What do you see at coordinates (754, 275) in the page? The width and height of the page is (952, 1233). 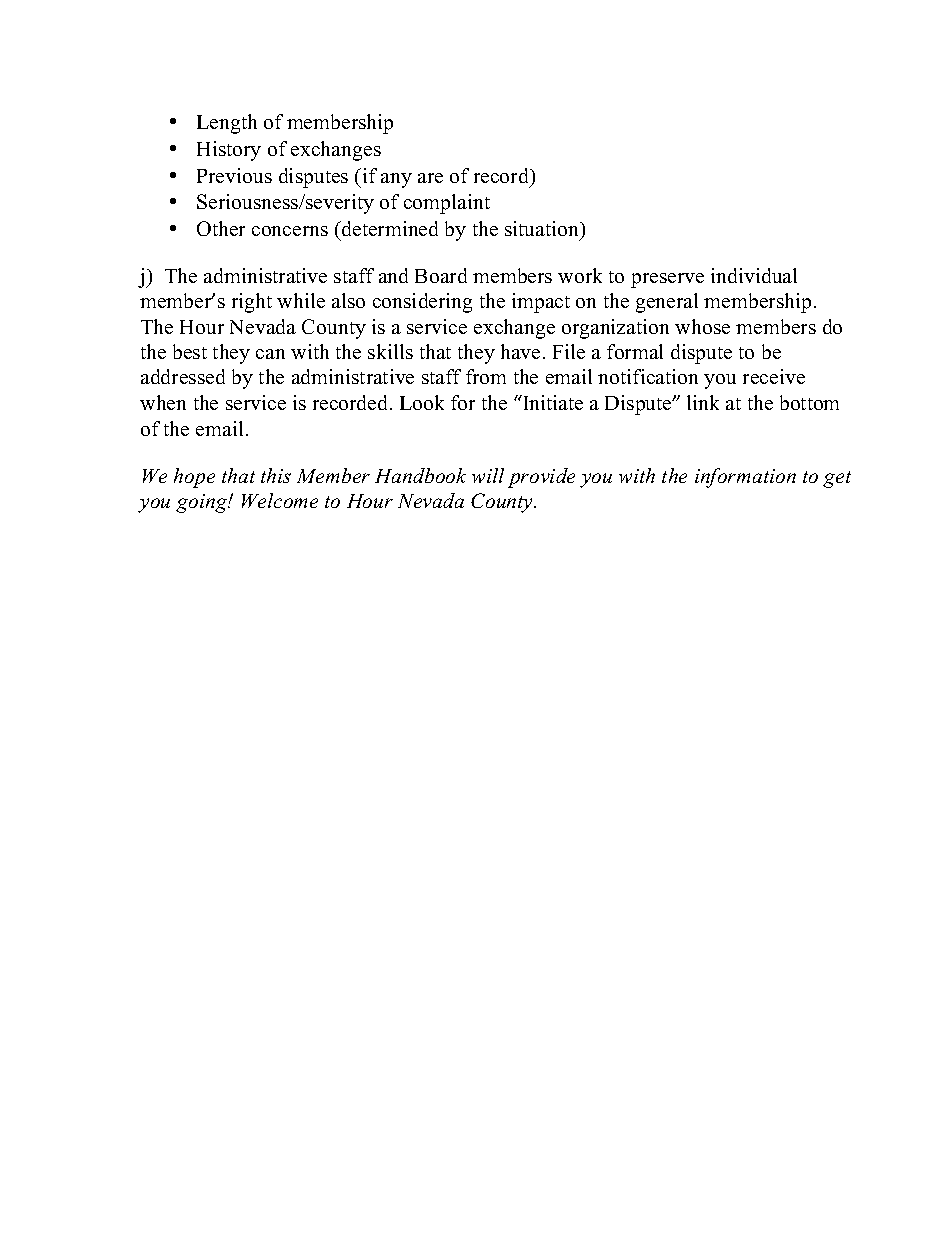 I see `individual` at bounding box center [754, 275].
